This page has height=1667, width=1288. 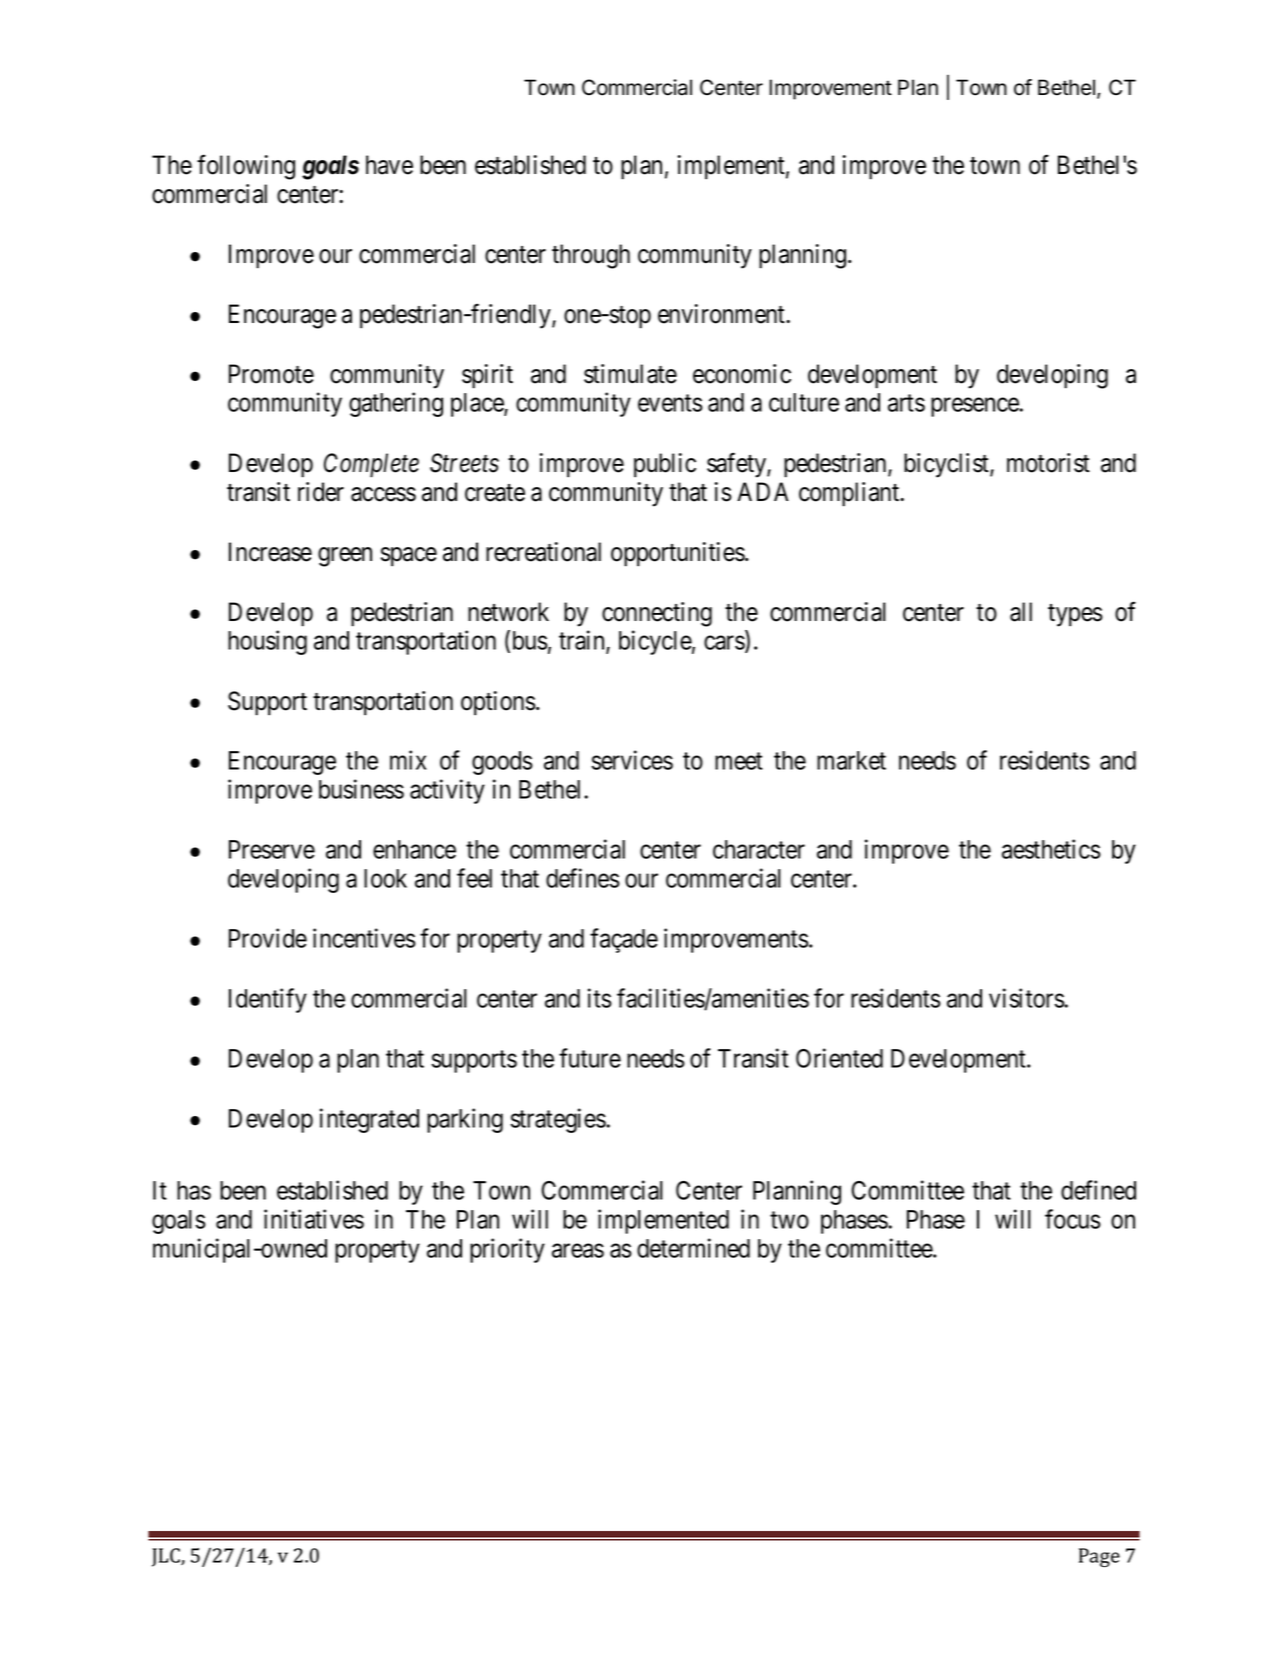 What do you see at coordinates (693, 1248) in the page?
I see `determined` at bounding box center [693, 1248].
